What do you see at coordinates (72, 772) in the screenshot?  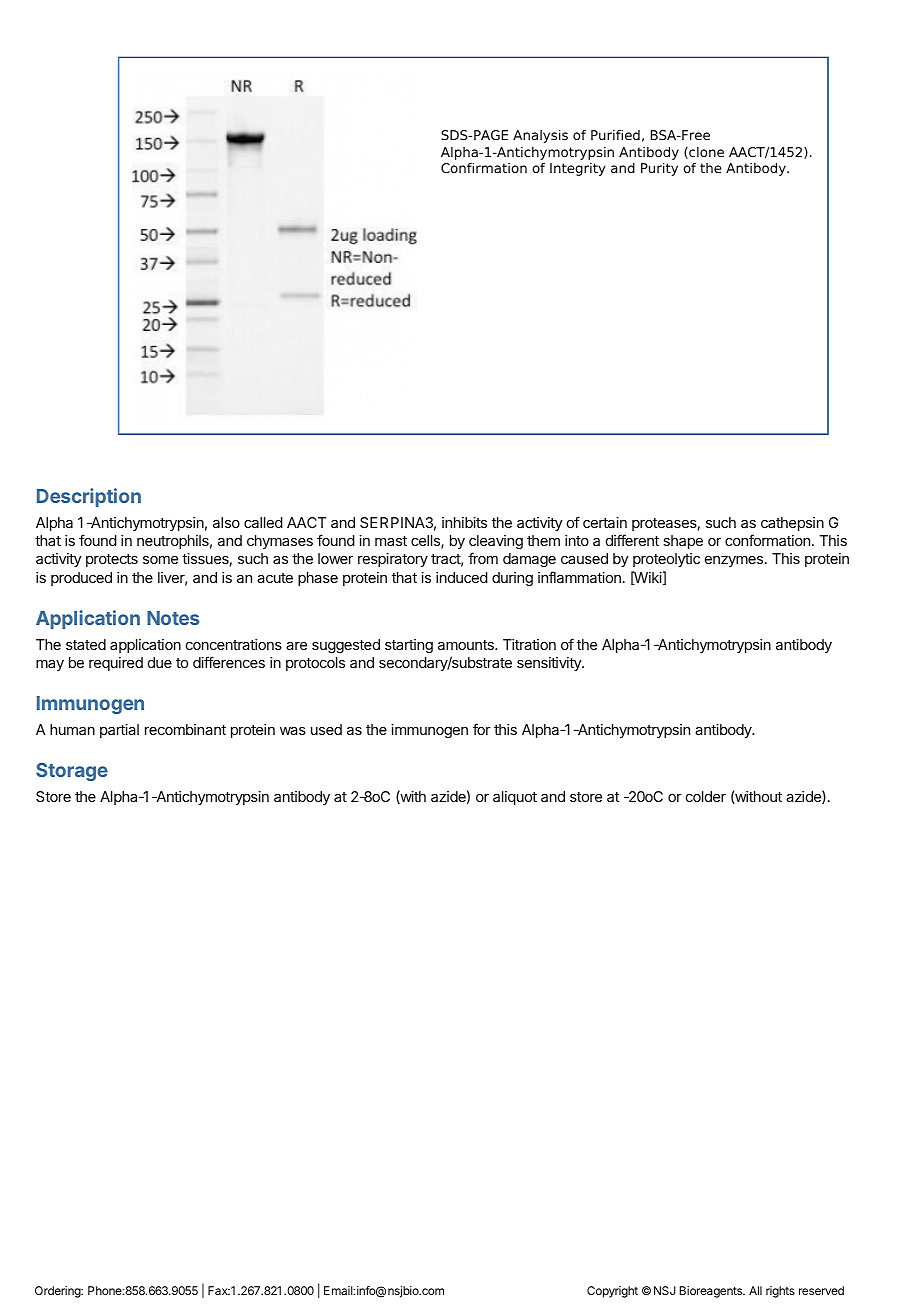 I see `Storage` at bounding box center [72, 772].
